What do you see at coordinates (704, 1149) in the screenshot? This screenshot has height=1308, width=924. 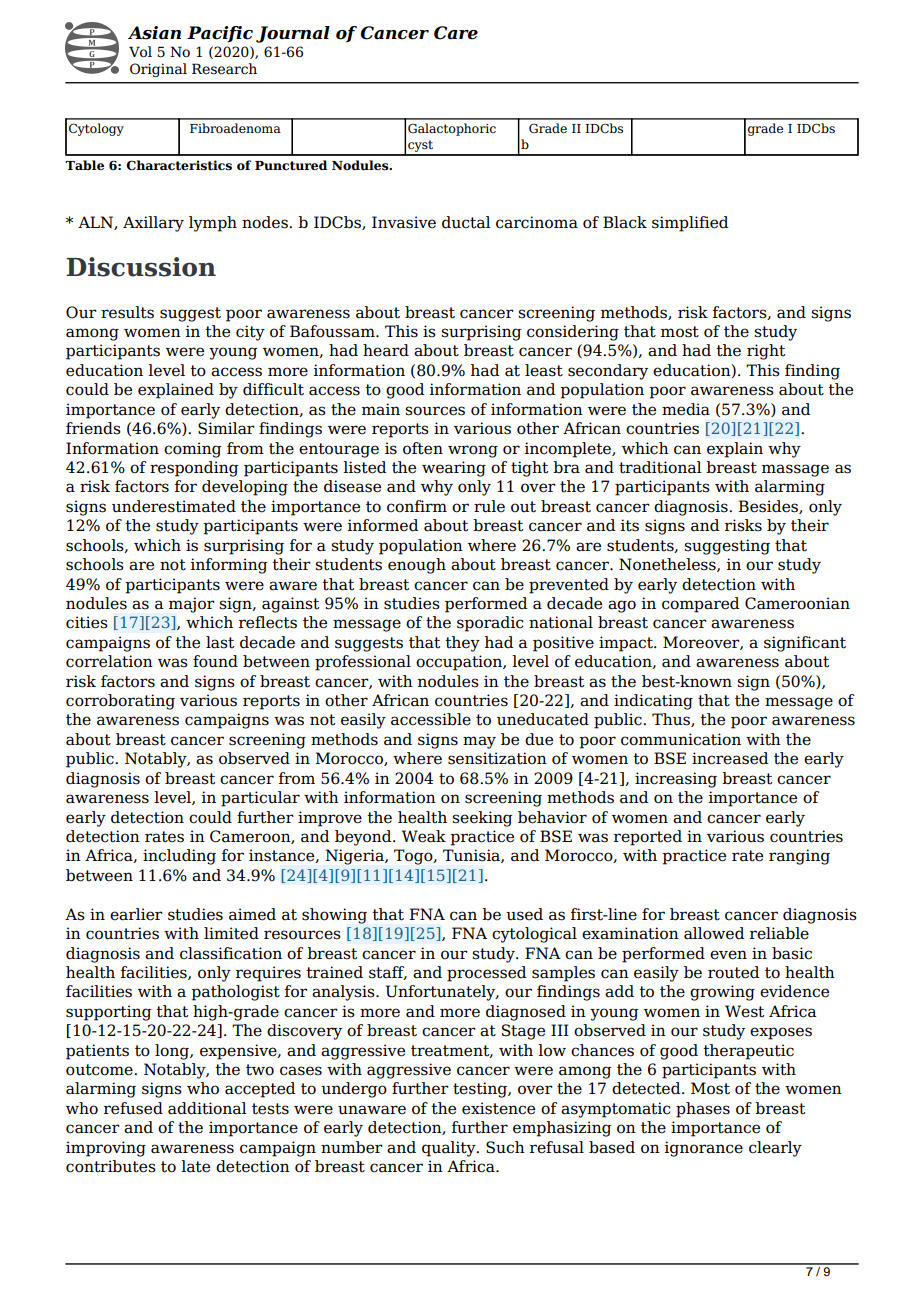 I see `ignorance` at bounding box center [704, 1149].
